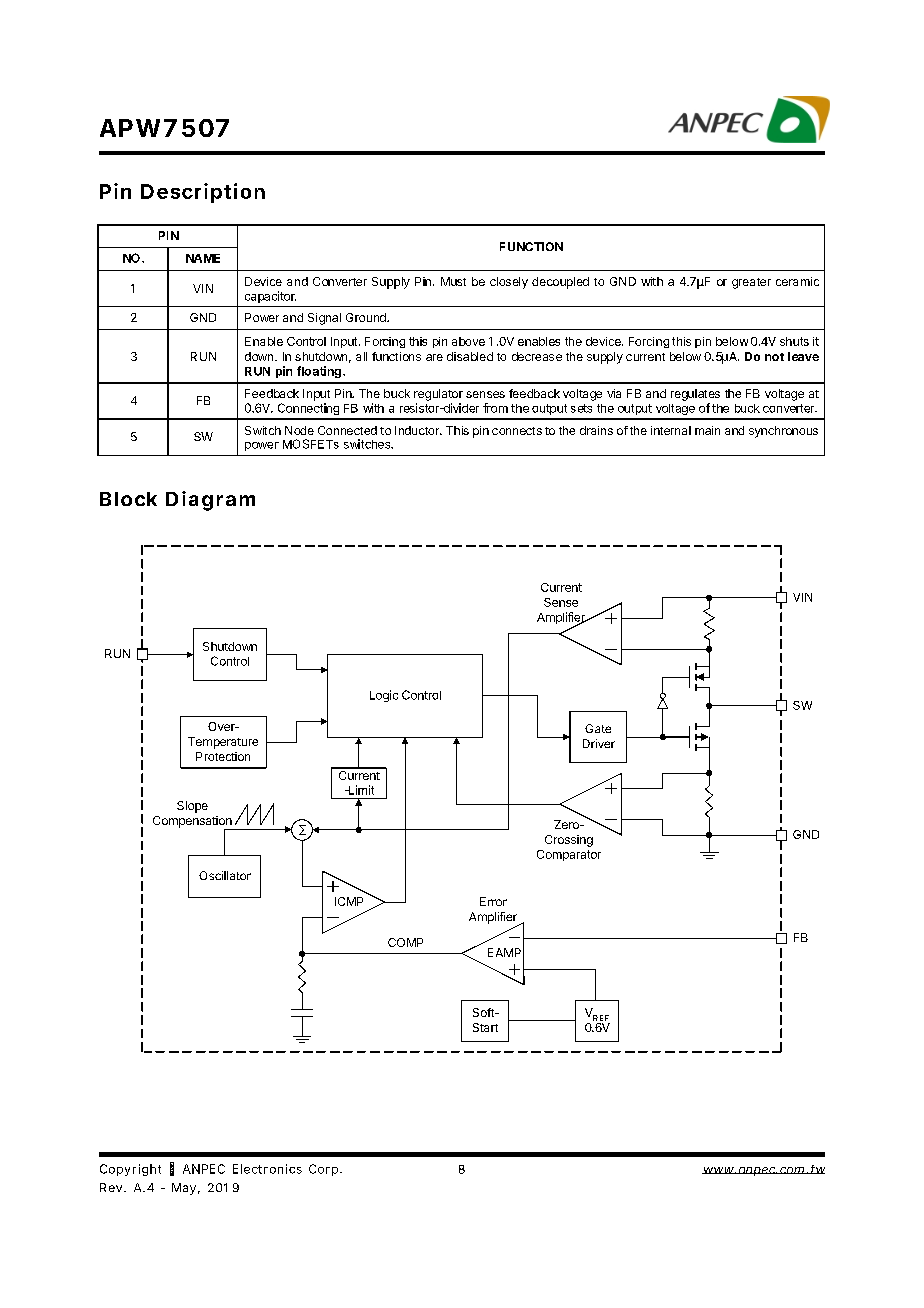  What do you see at coordinates (349, 901) in the screenshot?
I see `ICMP` at bounding box center [349, 901].
